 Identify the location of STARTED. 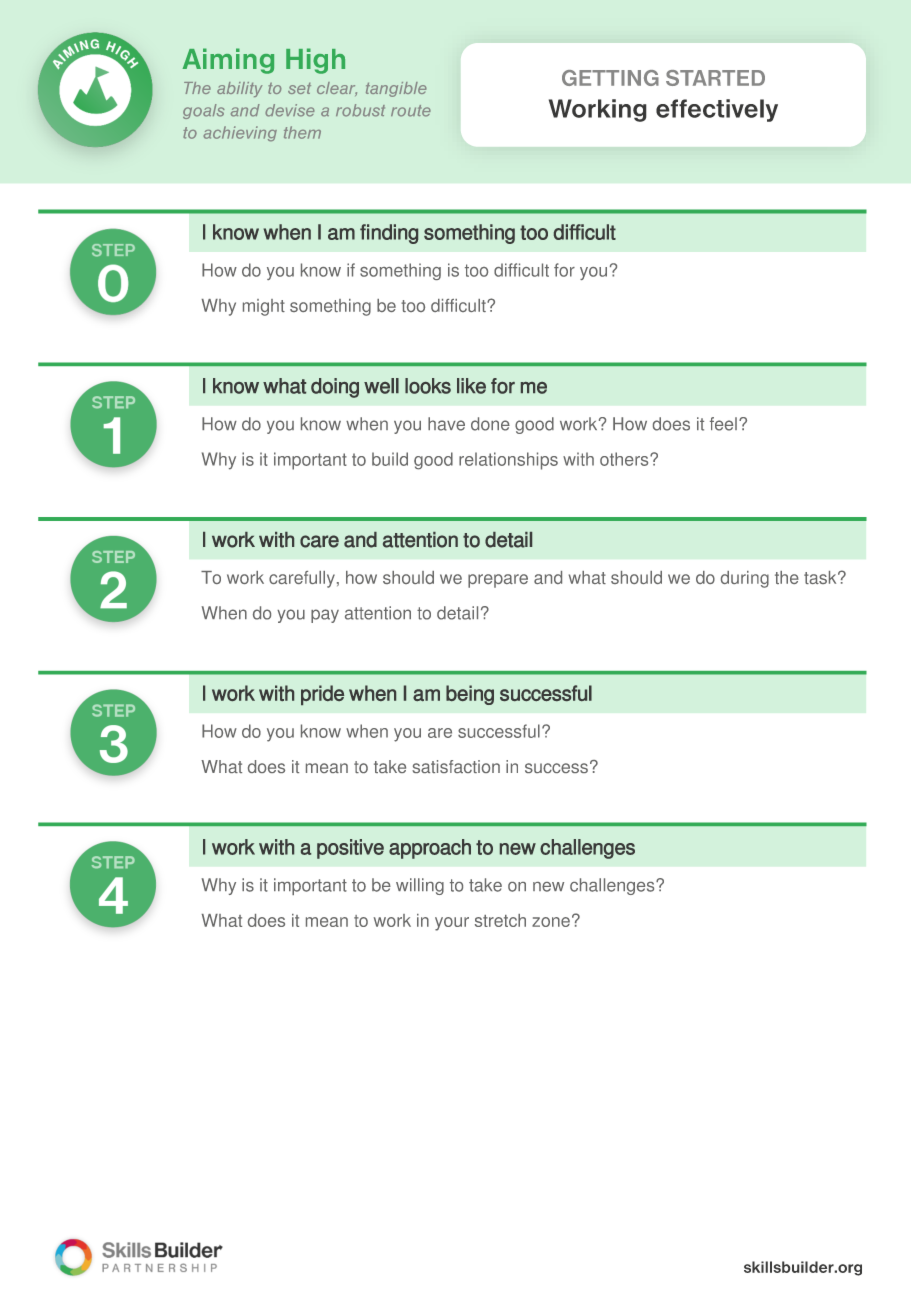
(715, 78).
